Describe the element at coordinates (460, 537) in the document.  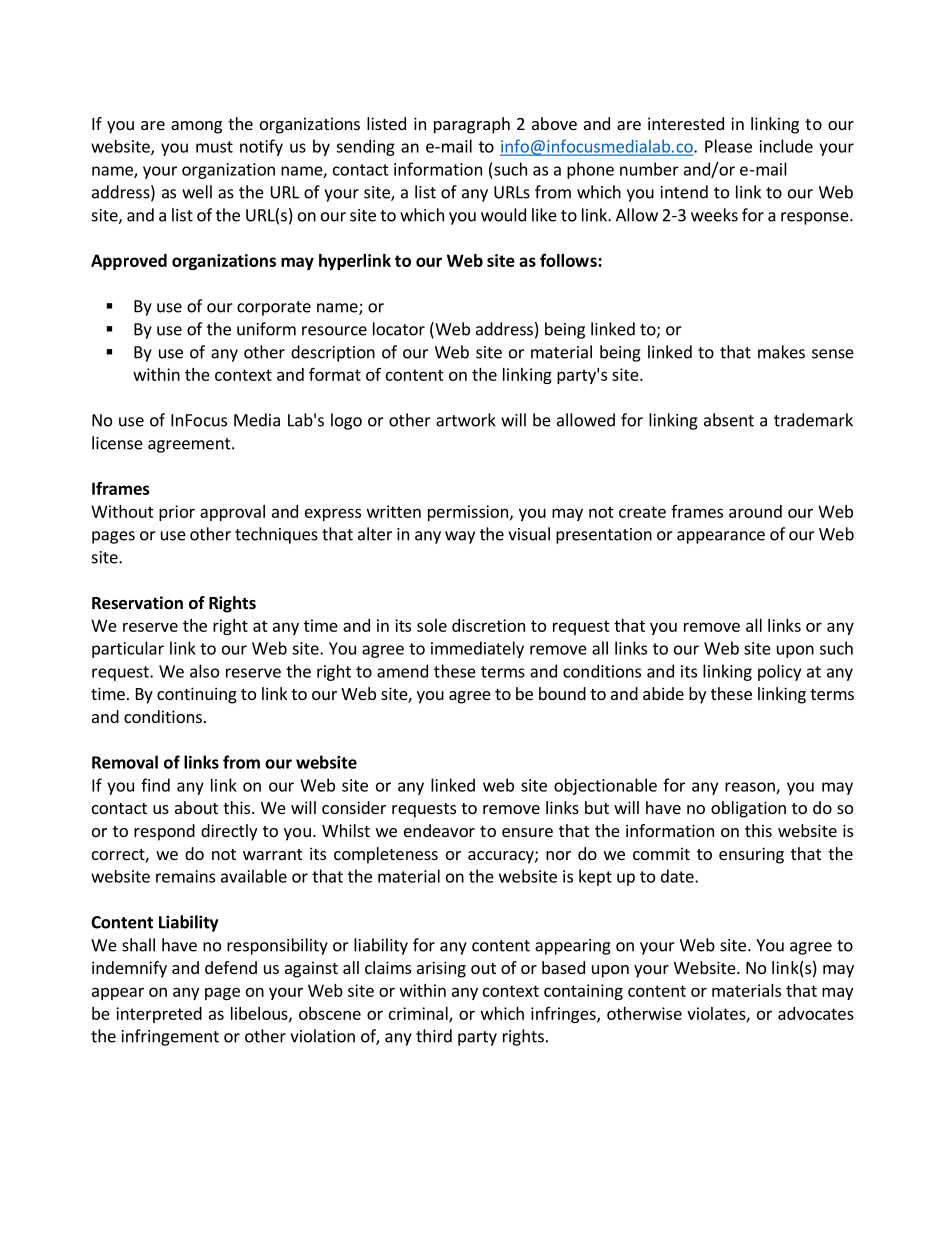
I see `way` at that location.
